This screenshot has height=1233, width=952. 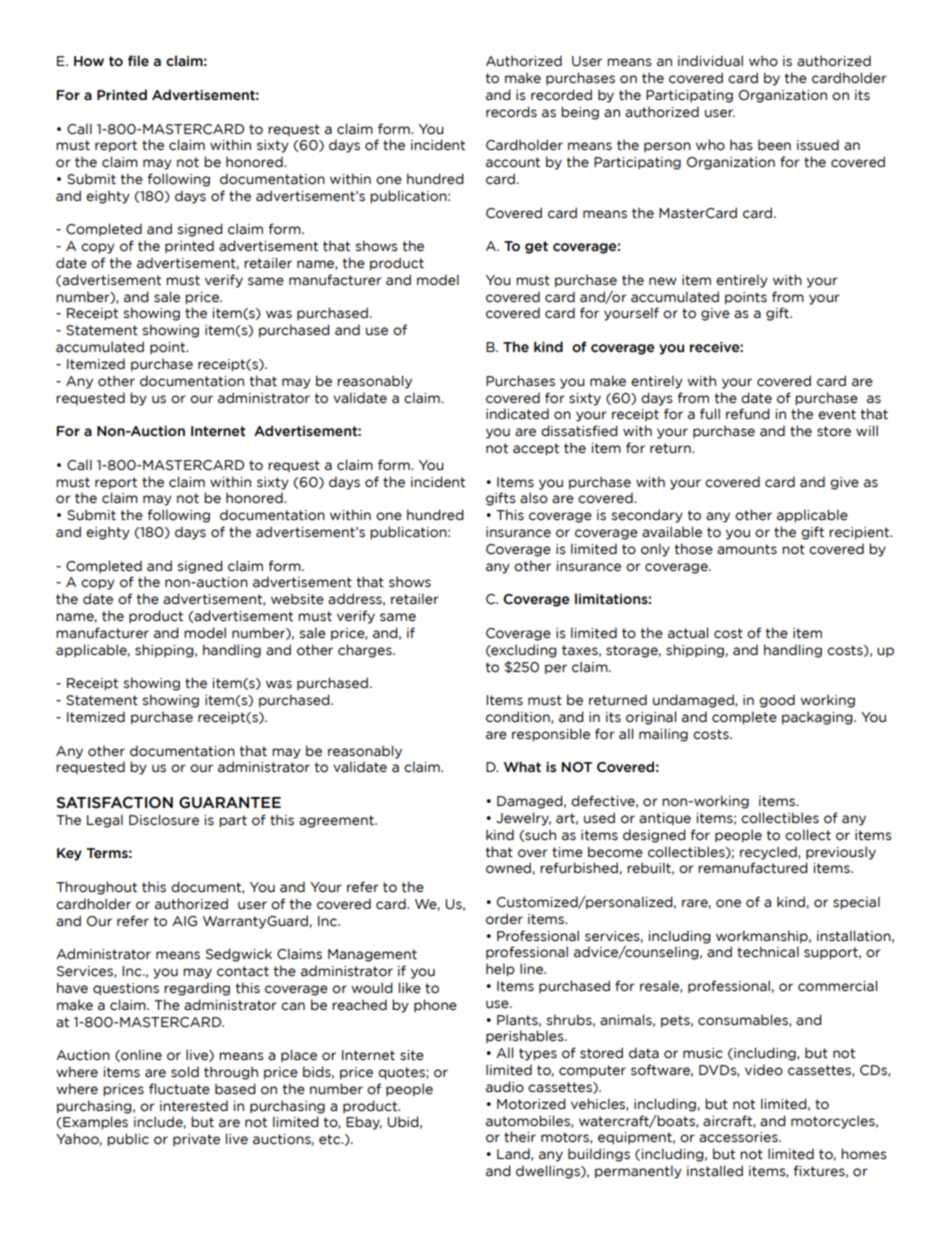 I want to click on actual, so click(x=688, y=633).
